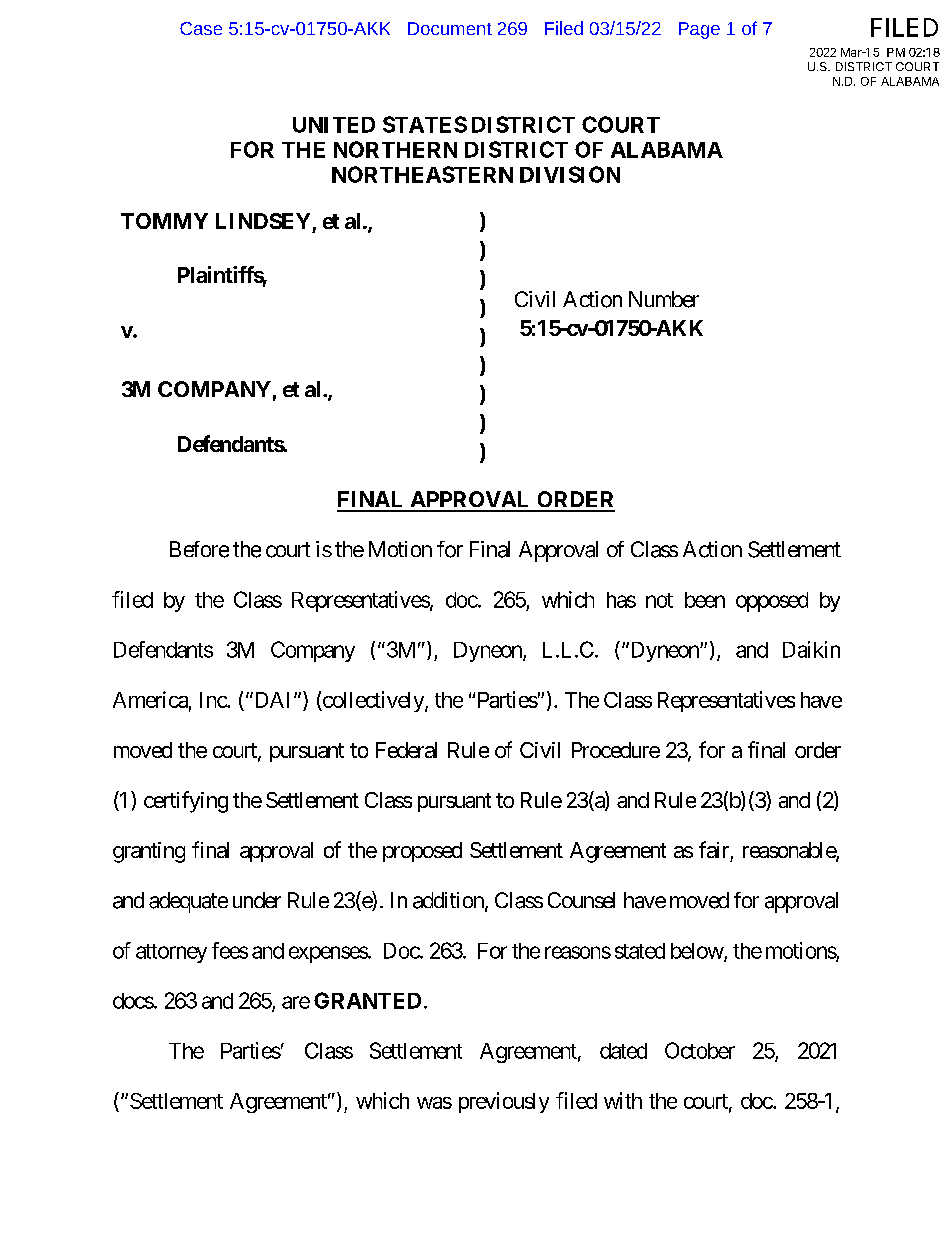  What do you see at coordinates (659, 600) in the screenshot?
I see `not` at bounding box center [659, 600].
